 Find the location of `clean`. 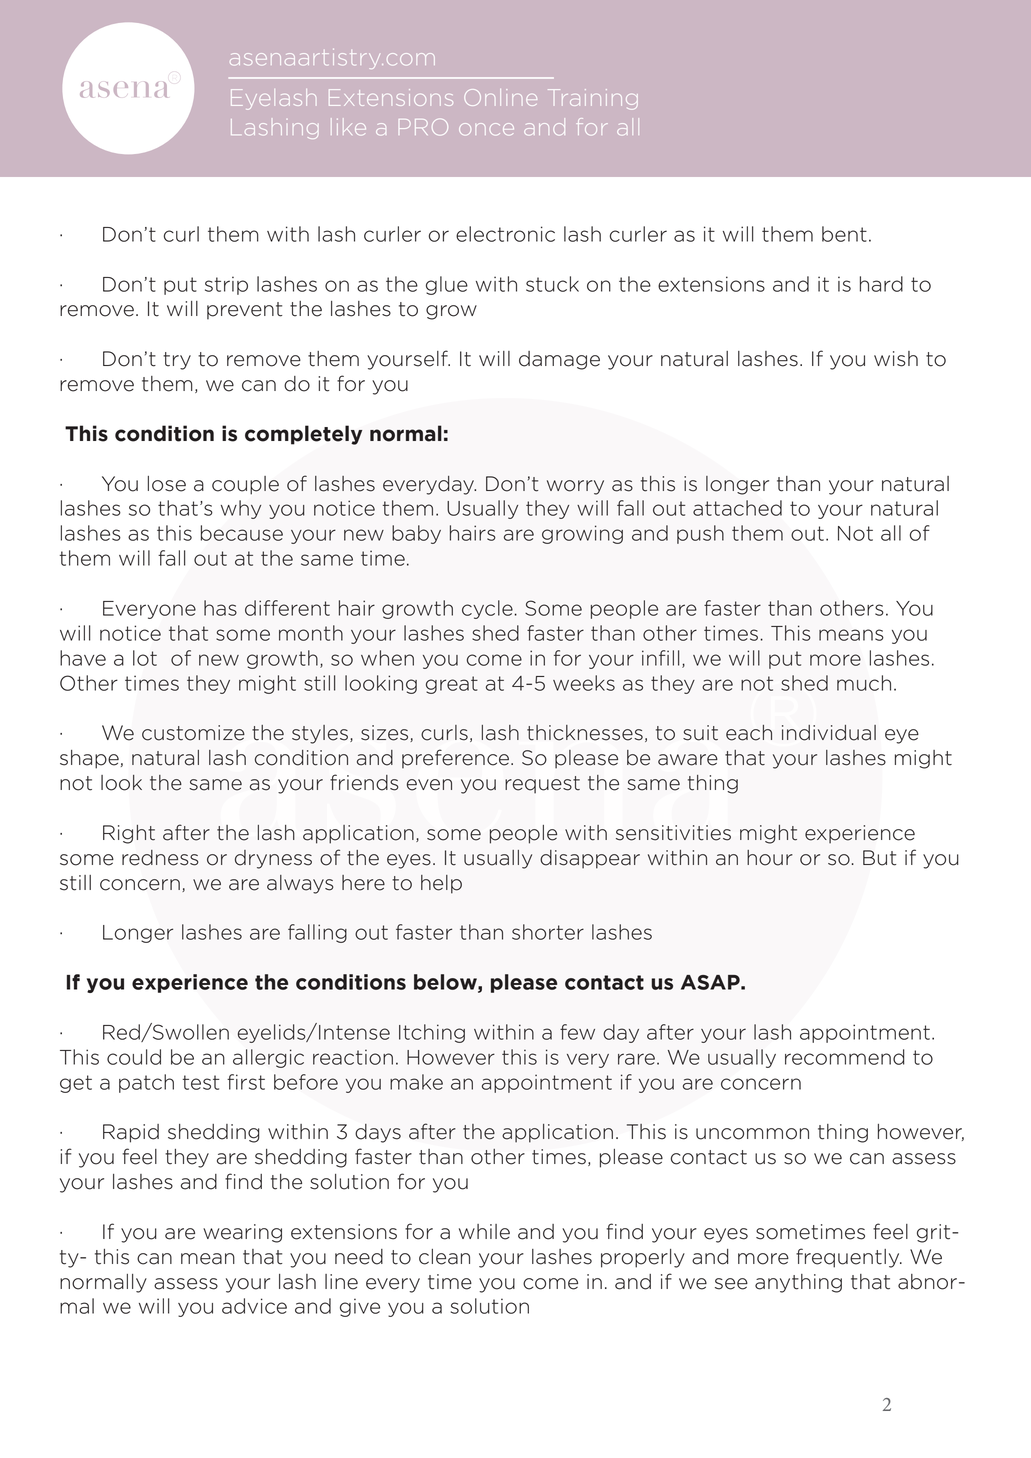

clean is located at coordinates (444, 1257).
